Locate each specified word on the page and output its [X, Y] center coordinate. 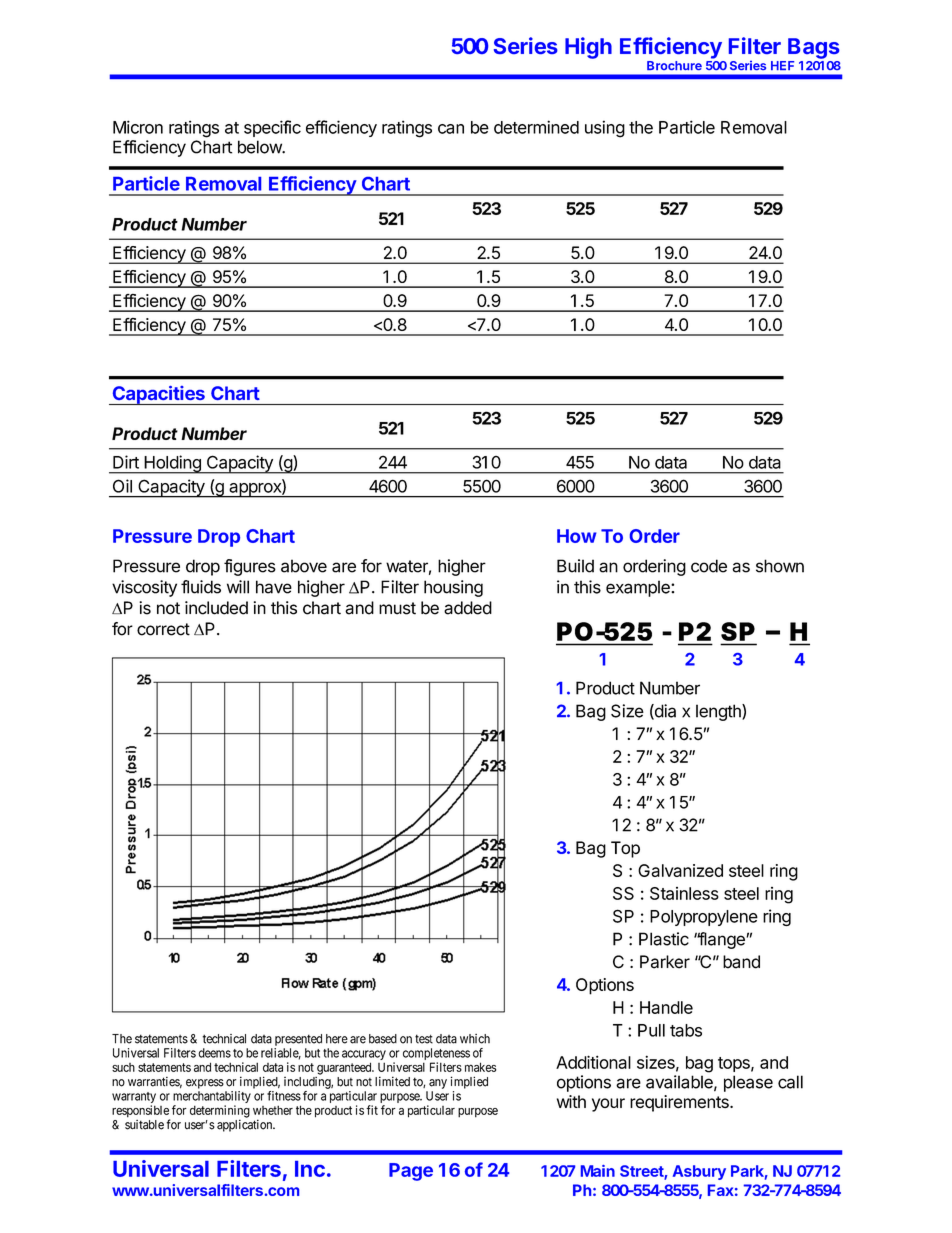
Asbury [699, 1172]
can [451, 129]
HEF [782, 65]
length [719, 712]
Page [411, 1172]
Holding [172, 464]
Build [575, 566]
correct [163, 629]
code [709, 566]
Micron [138, 127]
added [468, 608]
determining [220, 1112]
